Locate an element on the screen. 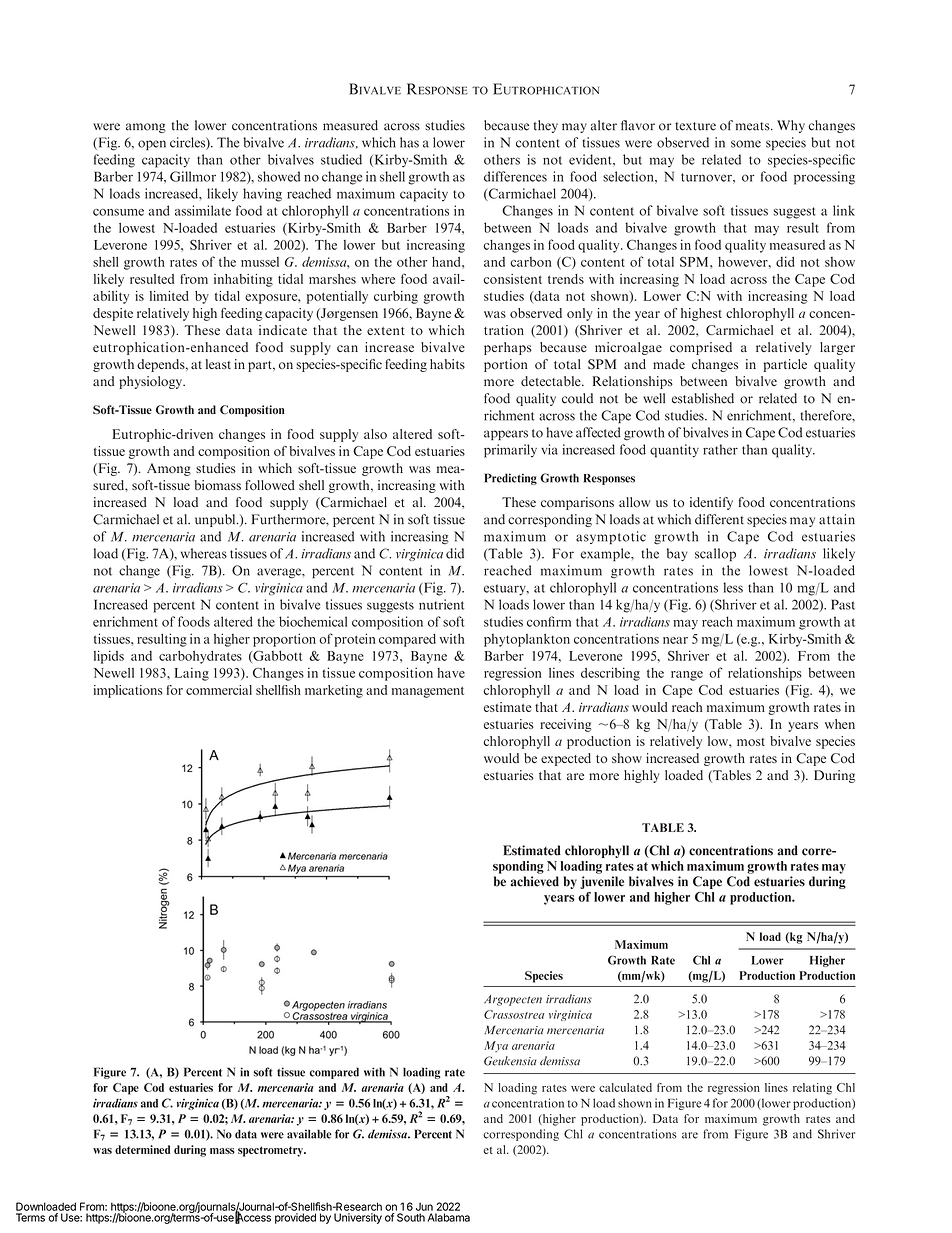 The image size is (952, 1233). determined is located at coordinates (142, 1149).
